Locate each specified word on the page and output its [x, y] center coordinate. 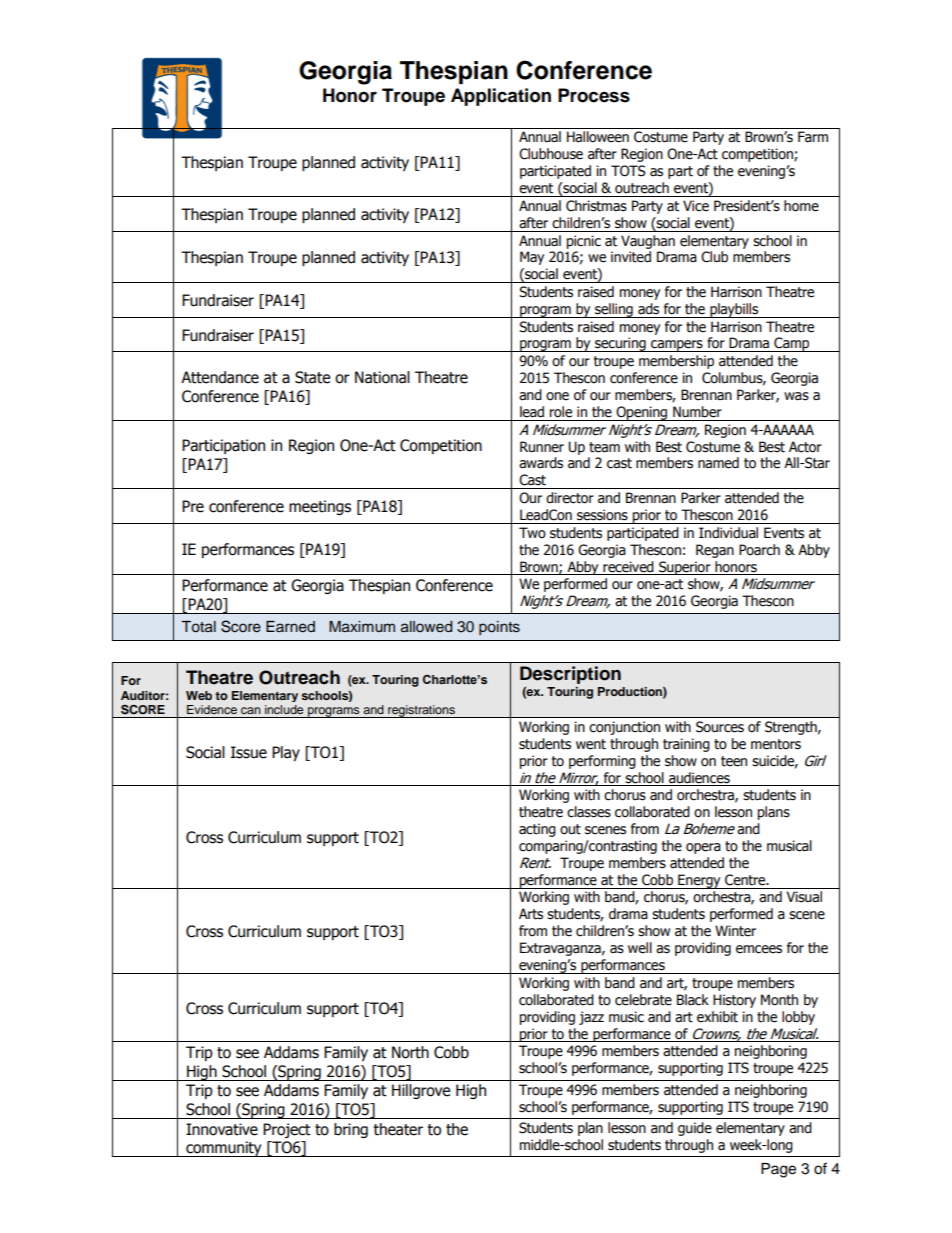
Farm [813, 137]
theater [398, 1129]
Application [501, 97]
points [499, 628]
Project [287, 1130]
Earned [290, 627]
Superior [685, 568]
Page [778, 1170]
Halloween [598, 137]
